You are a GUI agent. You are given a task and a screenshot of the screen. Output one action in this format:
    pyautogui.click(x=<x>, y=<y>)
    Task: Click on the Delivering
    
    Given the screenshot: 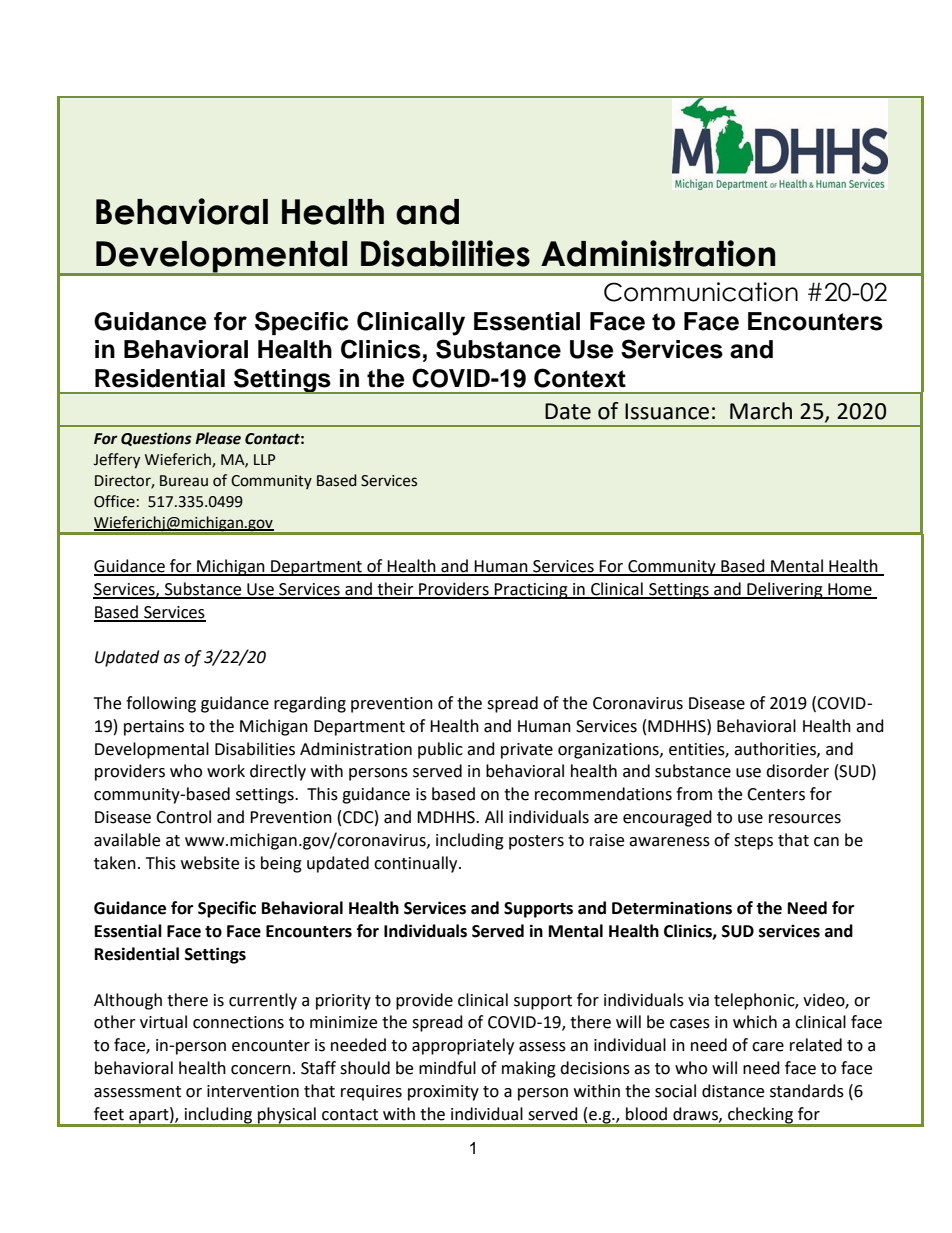 What is the action you would take?
    pyautogui.click(x=785, y=590)
